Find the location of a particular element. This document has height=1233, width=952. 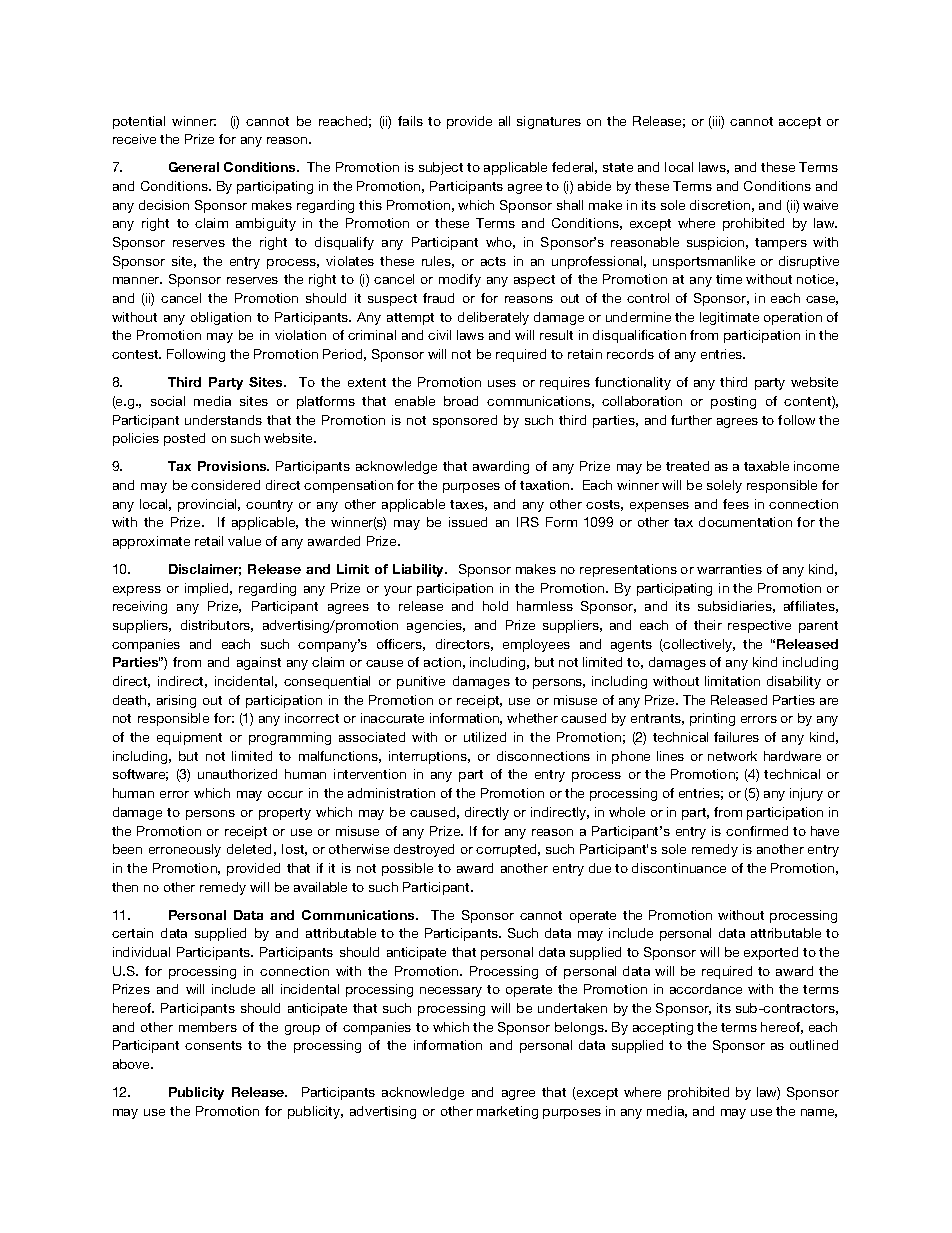

subject is located at coordinates (441, 168).
